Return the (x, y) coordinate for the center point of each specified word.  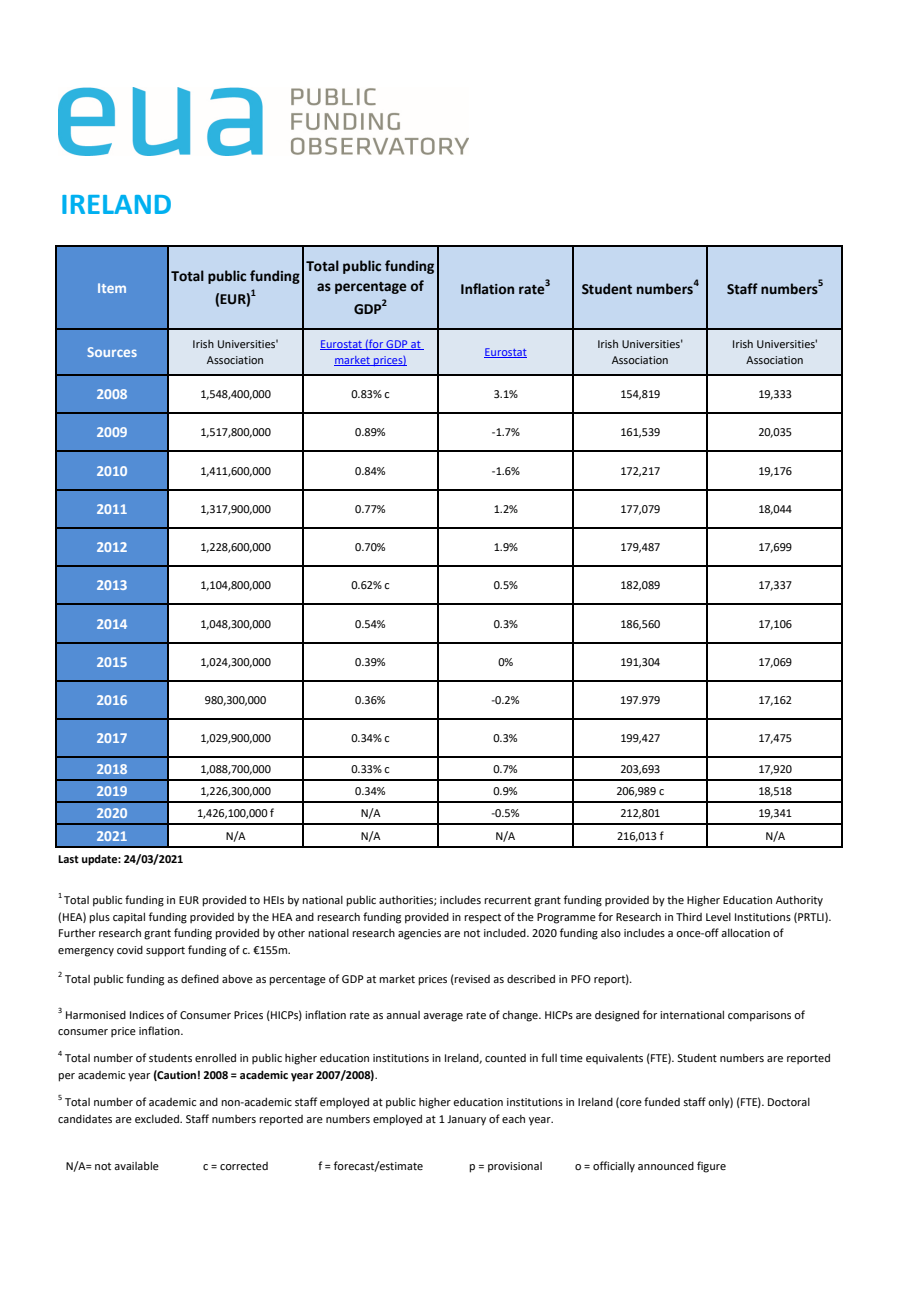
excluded (158, 1118)
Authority (799, 901)
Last (68, 859)
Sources (112, 352)
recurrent (507, 900)
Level (718, 917)
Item (112, 288)
